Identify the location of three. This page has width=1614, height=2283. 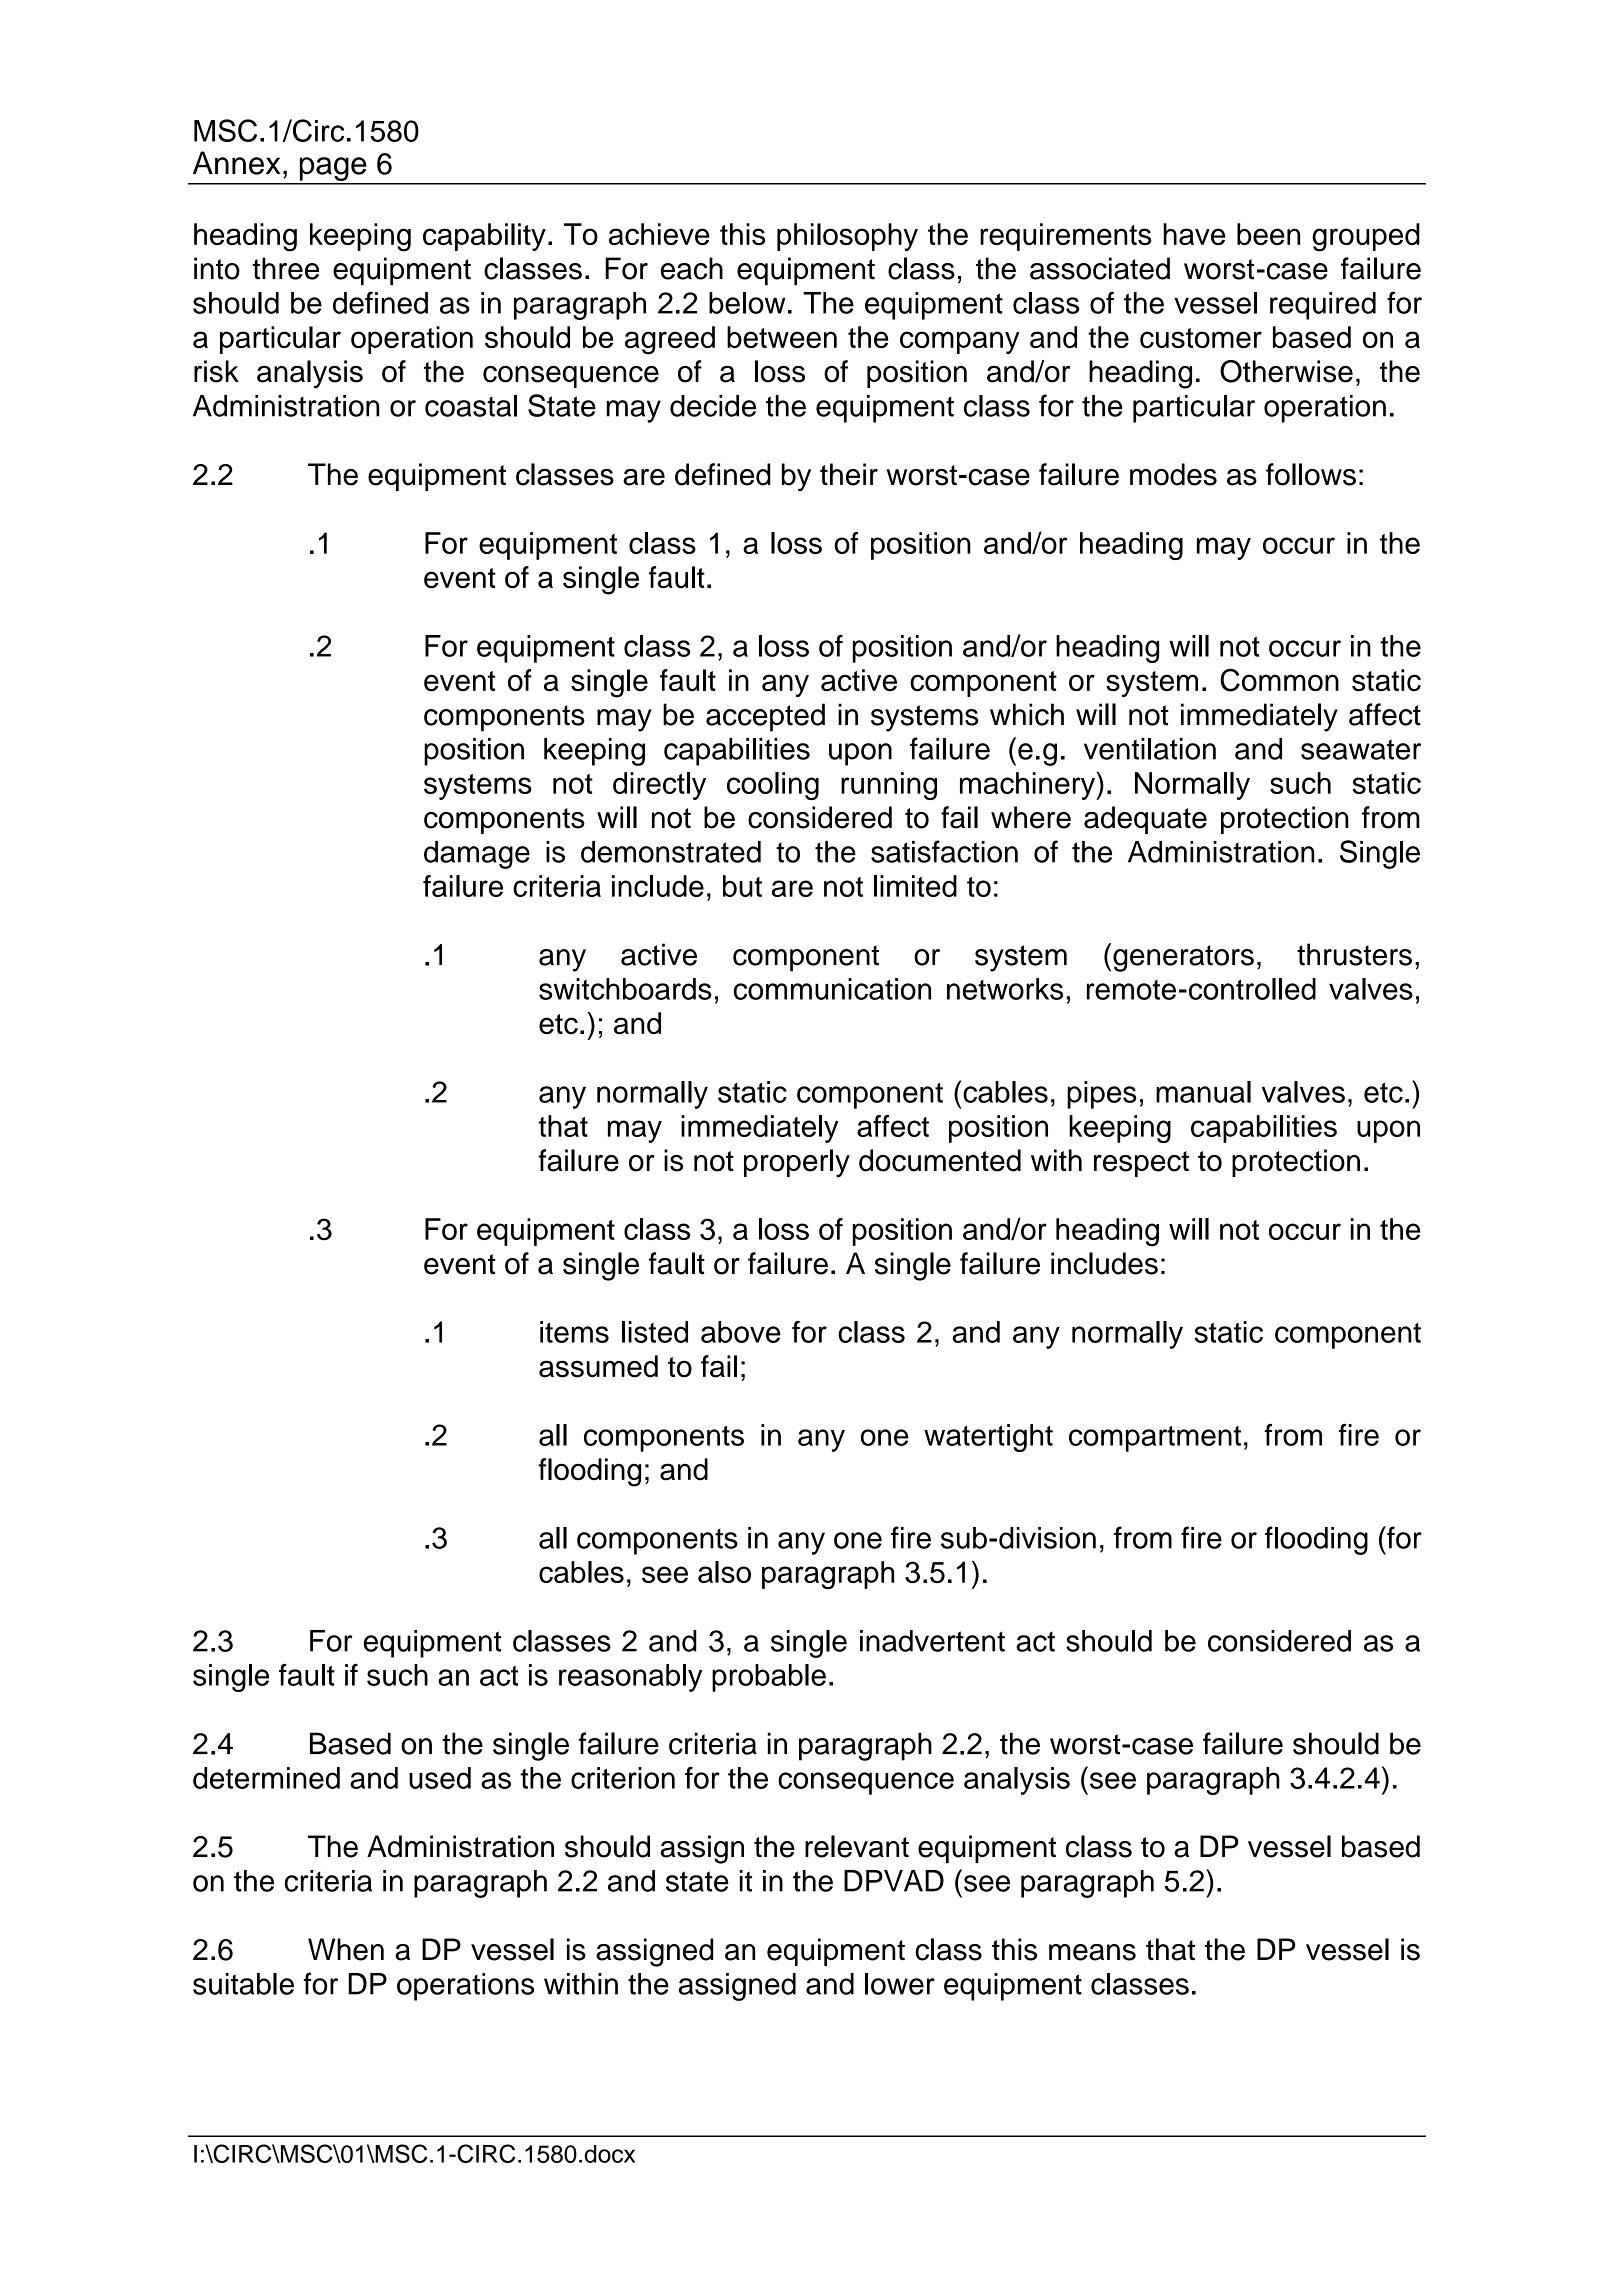
(286, 268).
